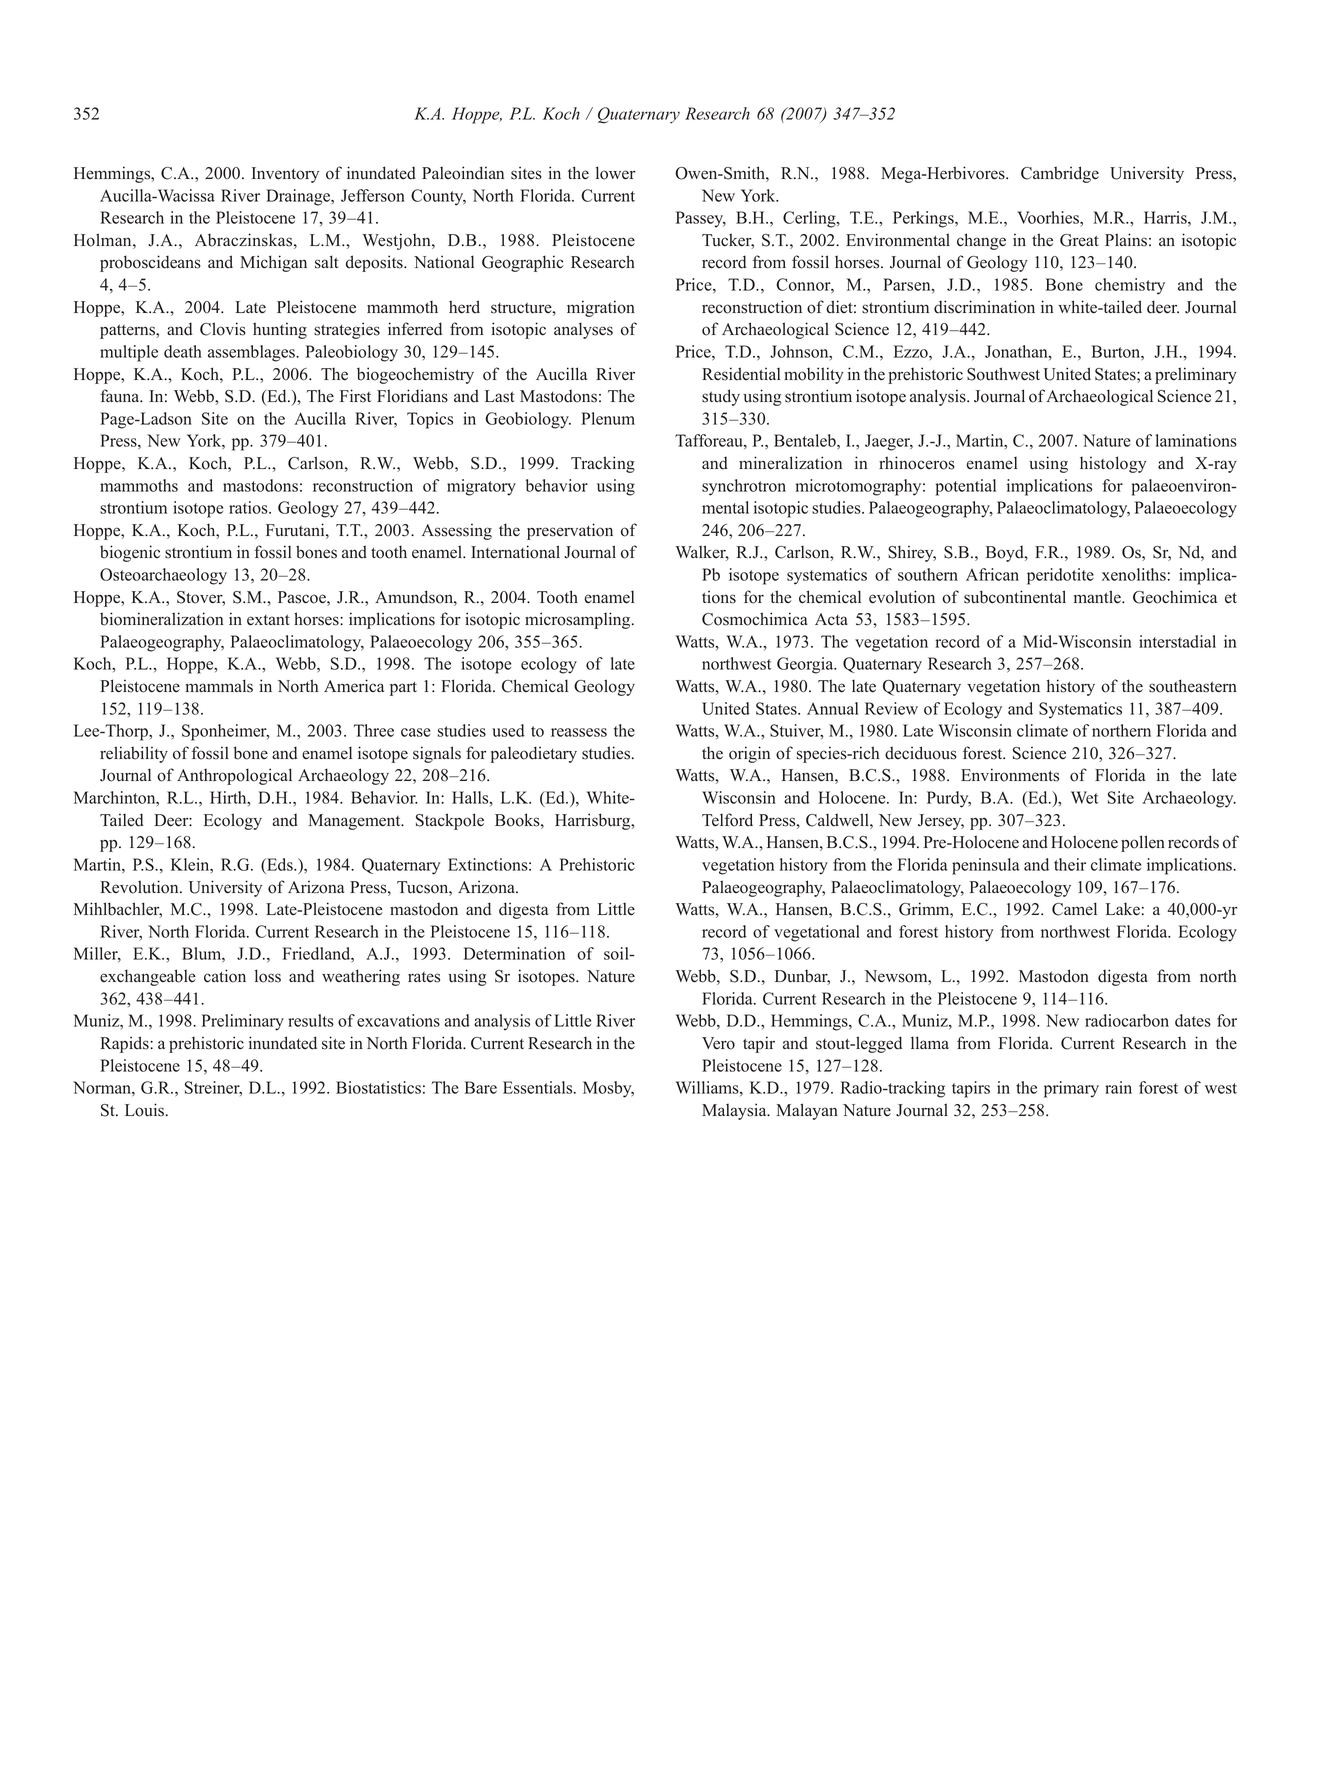  I want to click on Inventory, so click(285, 175).
